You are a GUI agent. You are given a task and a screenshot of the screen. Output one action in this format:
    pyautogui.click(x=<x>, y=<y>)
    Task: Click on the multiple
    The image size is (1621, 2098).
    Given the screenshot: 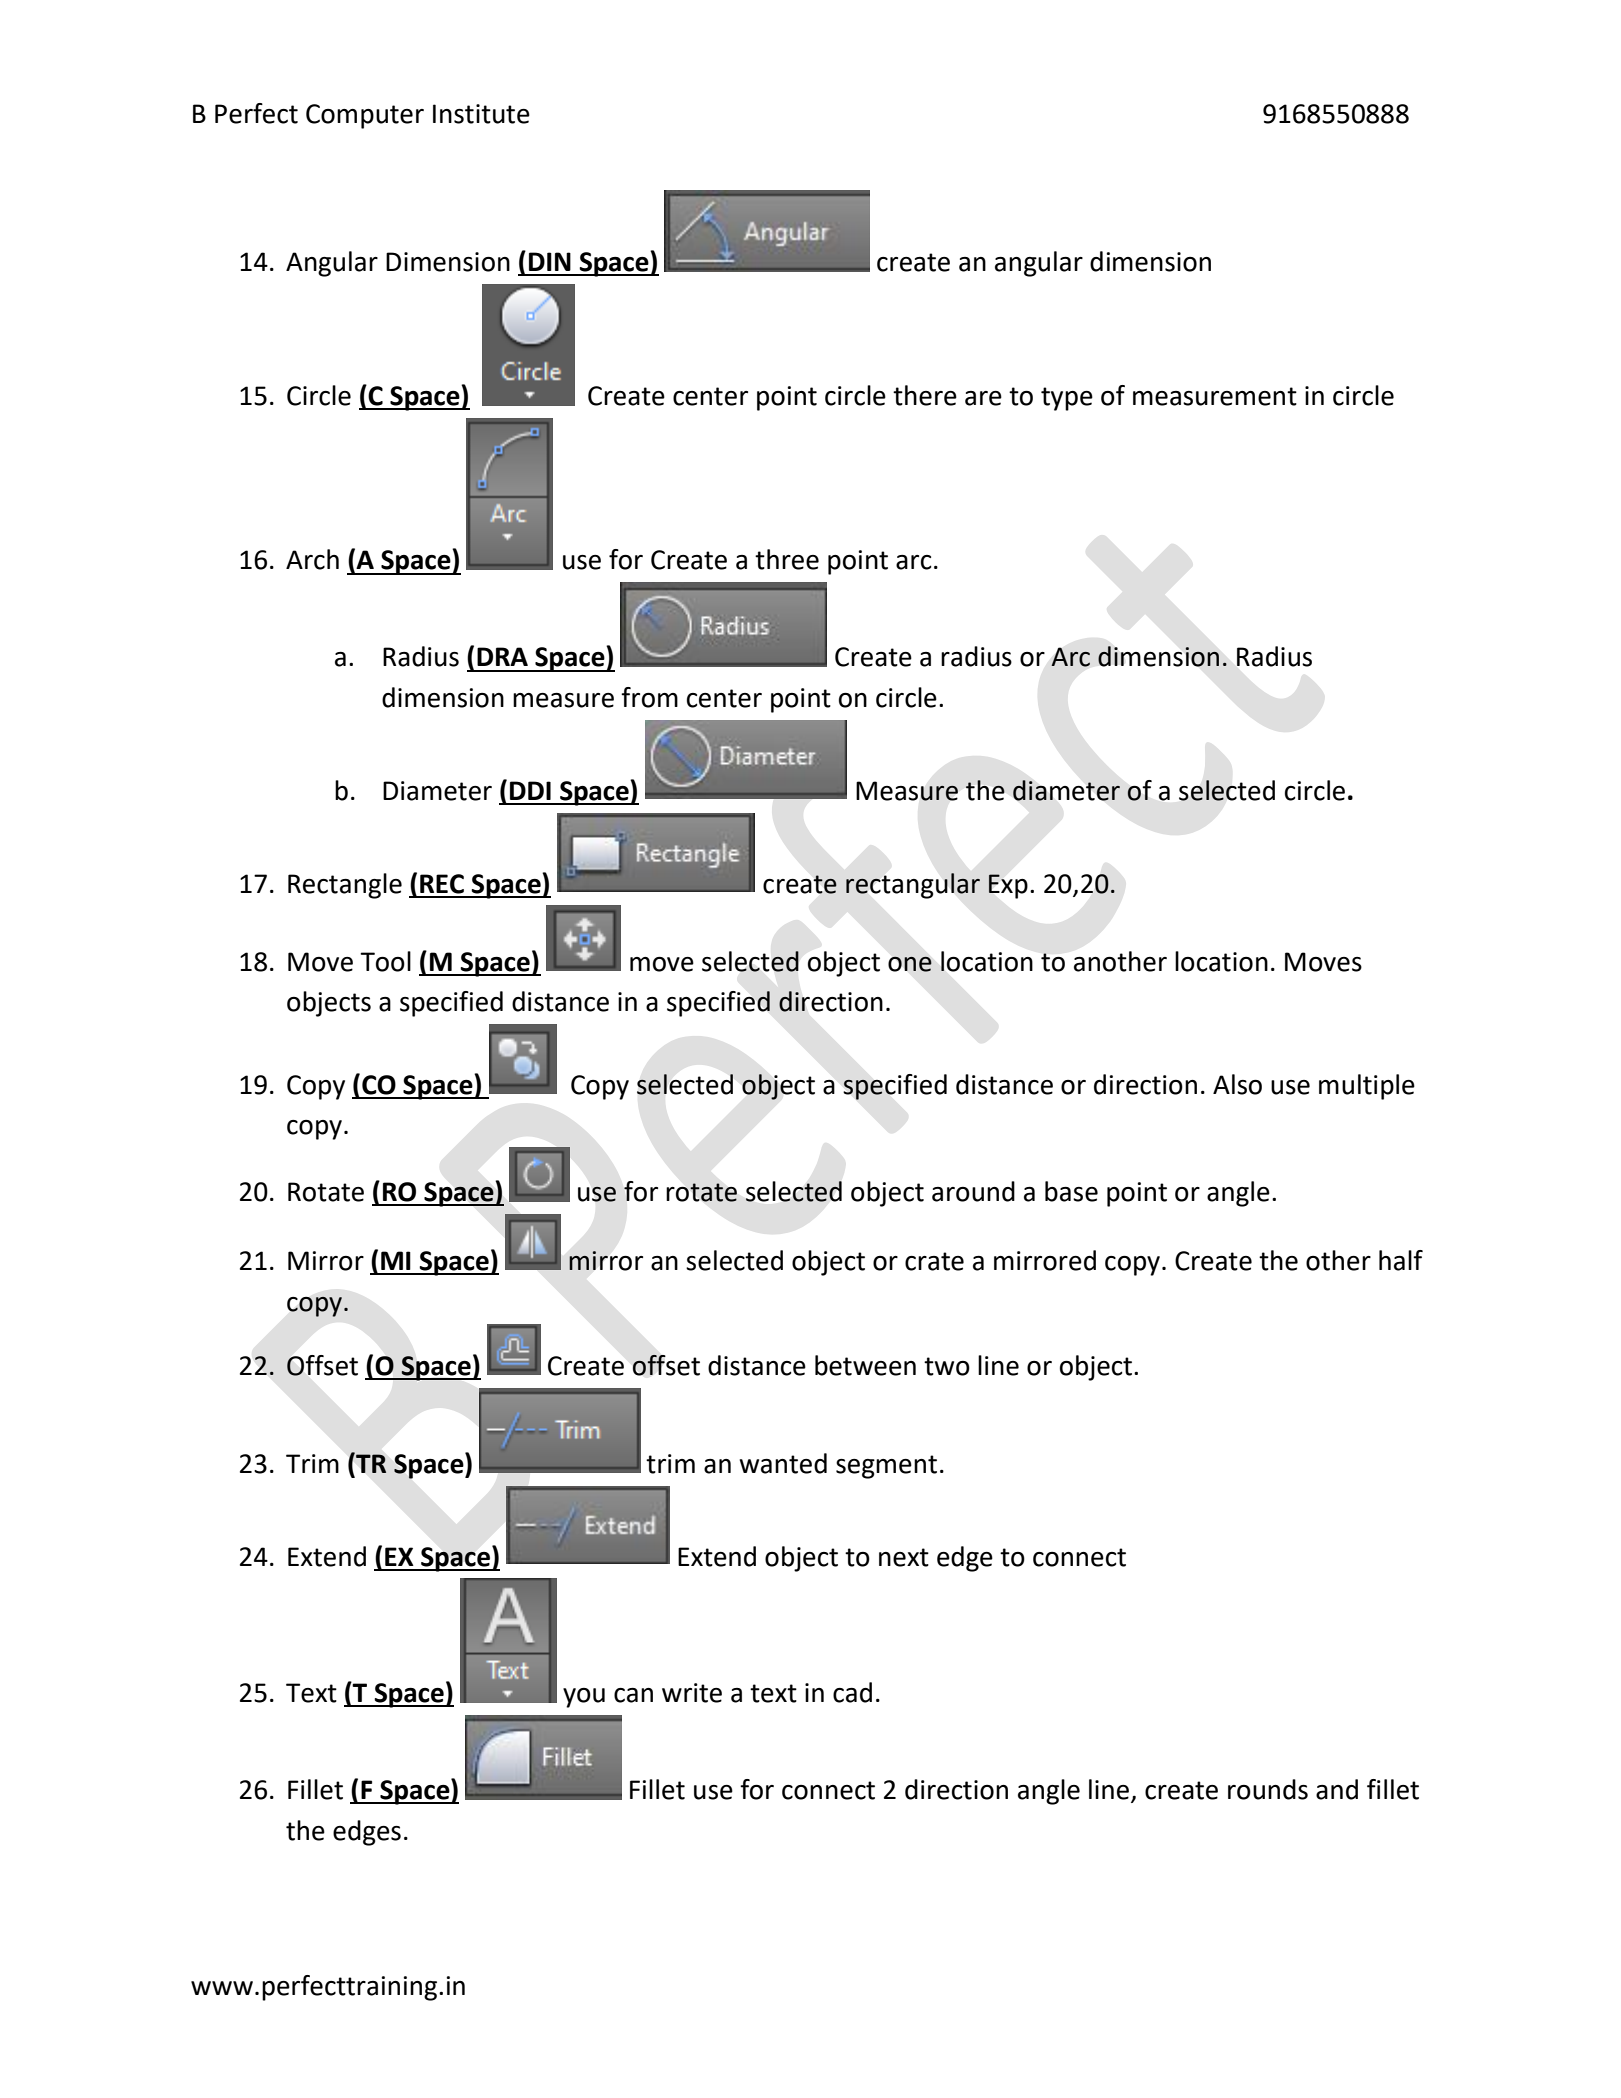 What is the action you would take?
    pyautogui.click(x=1367, y=1087)
